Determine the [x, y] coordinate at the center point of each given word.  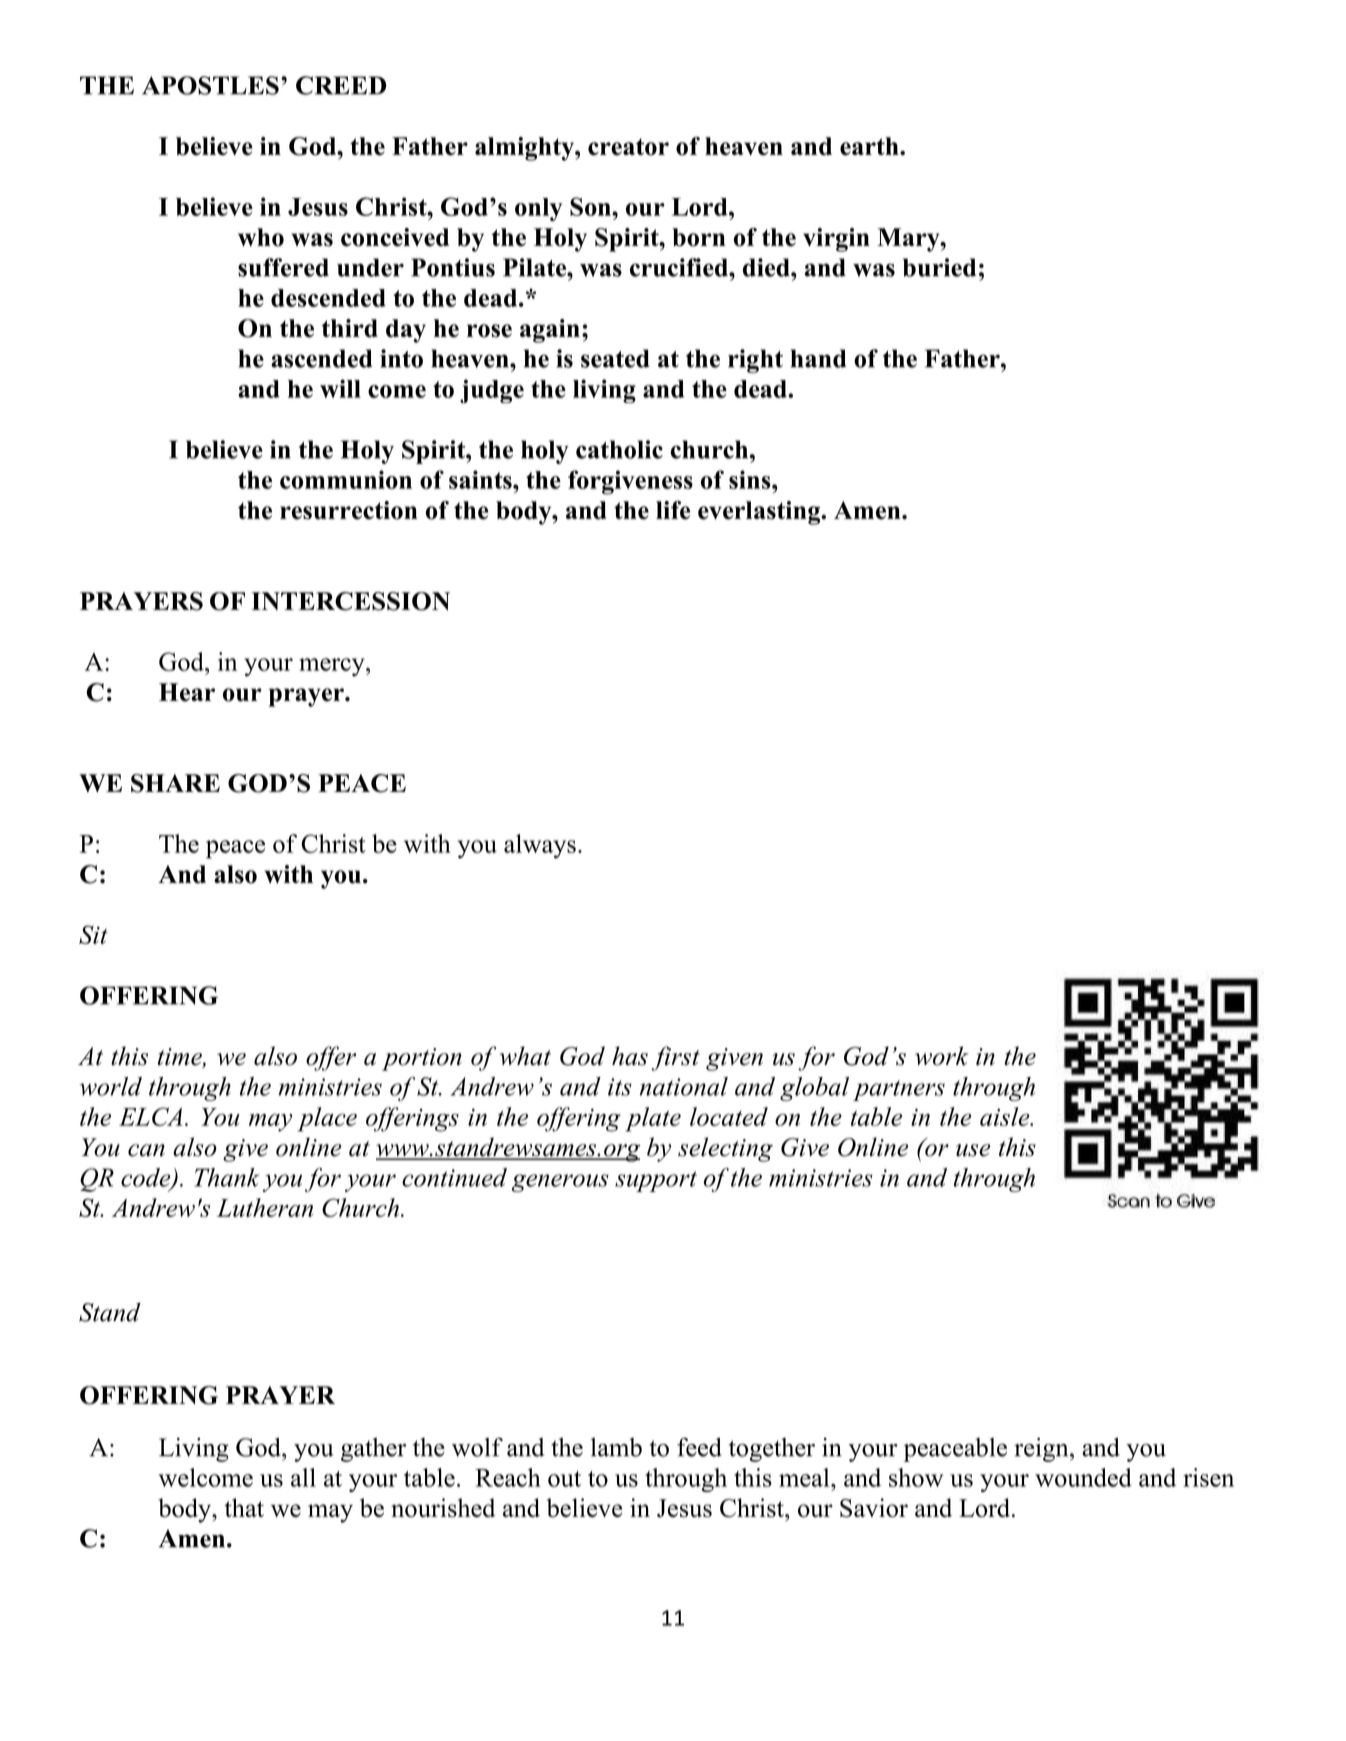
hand [819, 358]
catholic [619, 449]
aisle [1006, 1116]
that [244, 1507]
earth [870, 146]
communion [346, 479]
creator [628, 147]
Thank [227, 1177]
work [942, 1056]
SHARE [175, 783]
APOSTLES [210, 85]
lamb [616, 1447]
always [540, 846]
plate [653, 1119]
